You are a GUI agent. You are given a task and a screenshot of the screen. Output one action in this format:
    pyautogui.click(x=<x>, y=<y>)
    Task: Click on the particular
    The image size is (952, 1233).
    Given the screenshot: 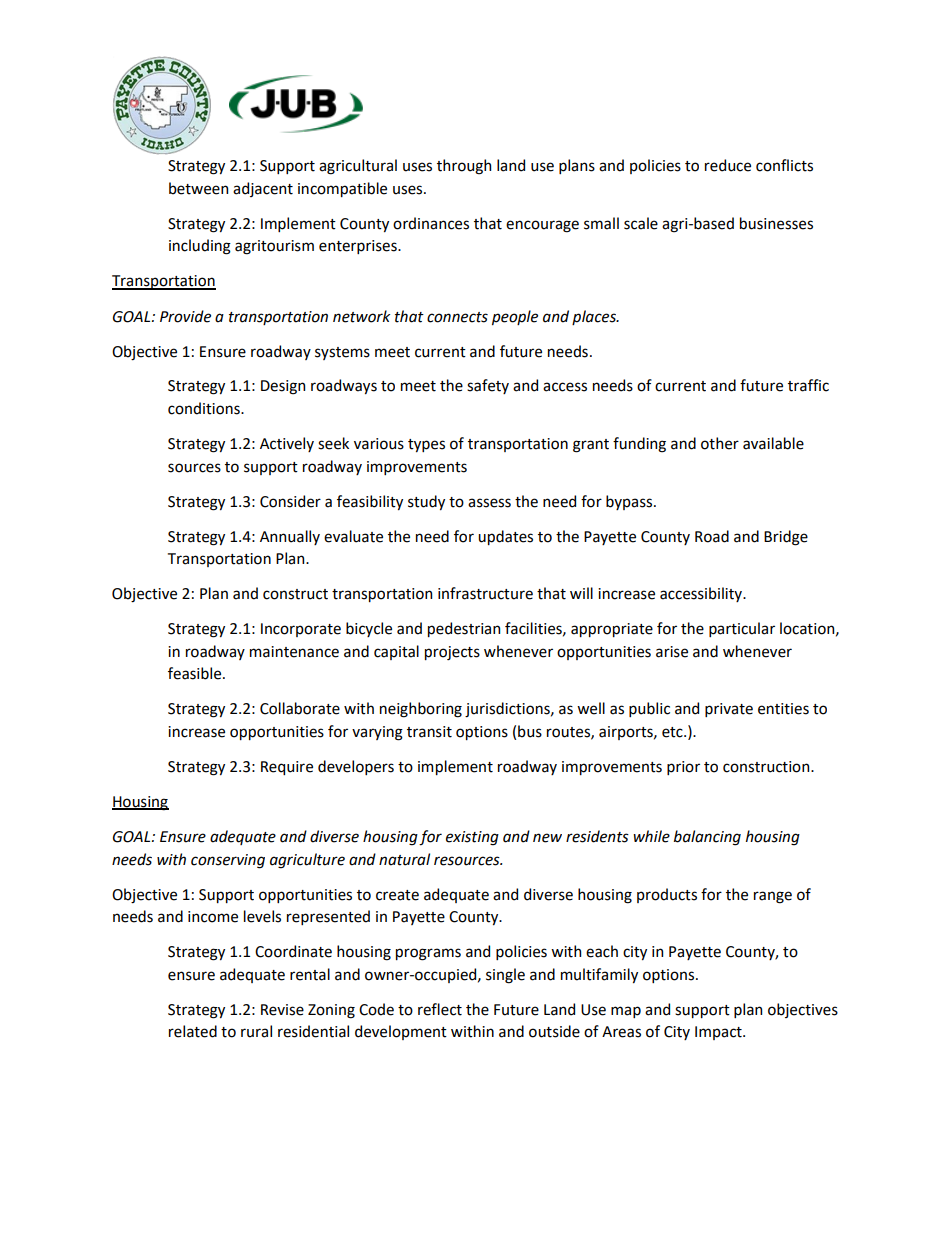 What is the action you would take?
    pyautogui.click(x=742, y=629)
